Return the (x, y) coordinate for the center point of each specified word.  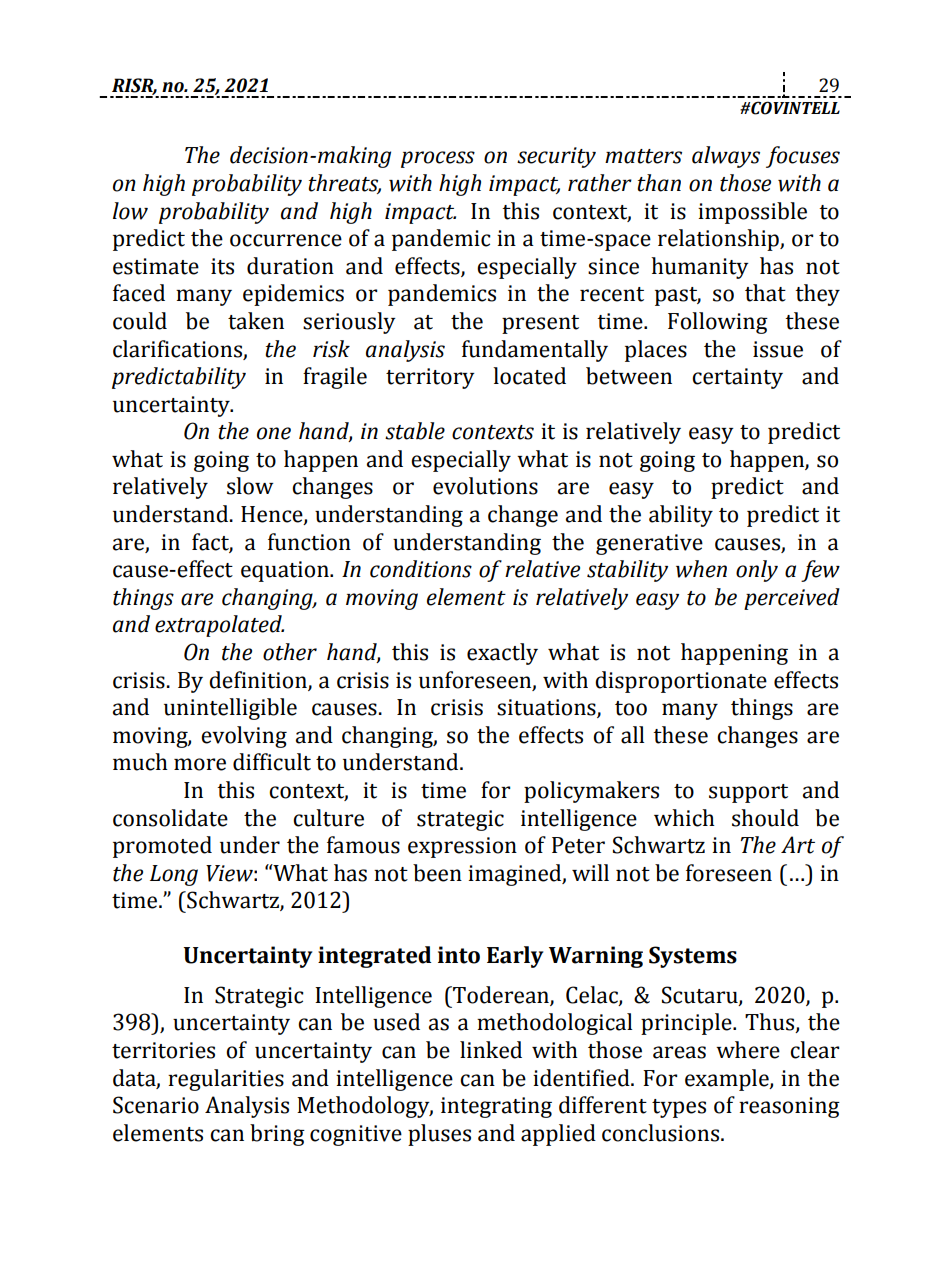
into (459, 955)
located (529, 376)
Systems (693, 957)
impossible (752, 213)
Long (174, 875)
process (438, 159)
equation (286, 571)
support (748, 793)
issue (778, 349)
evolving (244, 737)
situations (547, 708)
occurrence (286, 240)
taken (256, 321)
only (757, 571)
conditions (421, 569)
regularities (226, 1080)
